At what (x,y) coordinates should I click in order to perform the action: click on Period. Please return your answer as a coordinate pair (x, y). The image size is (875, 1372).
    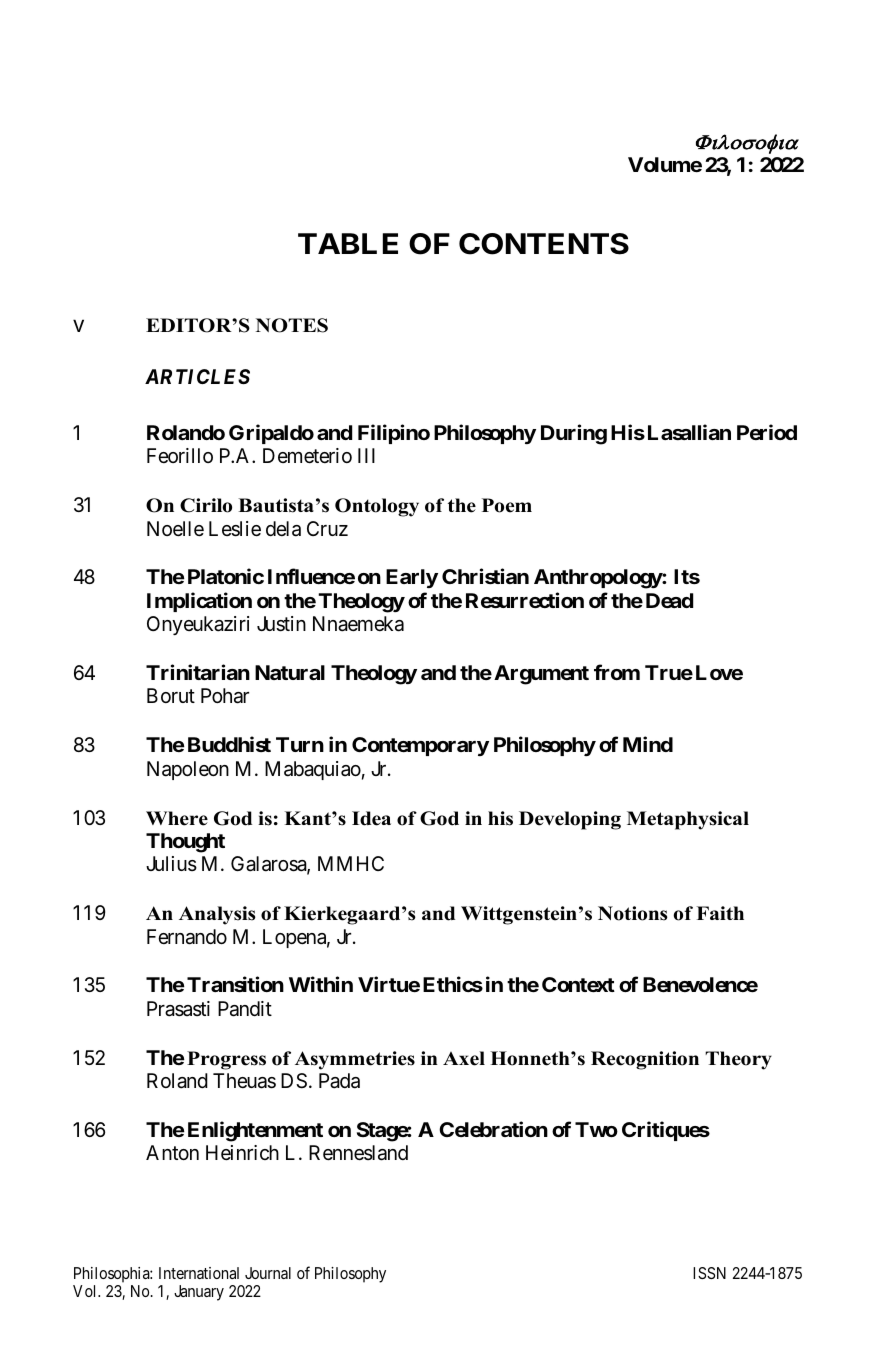
    Looking at the image, I should click on (767, 432).
